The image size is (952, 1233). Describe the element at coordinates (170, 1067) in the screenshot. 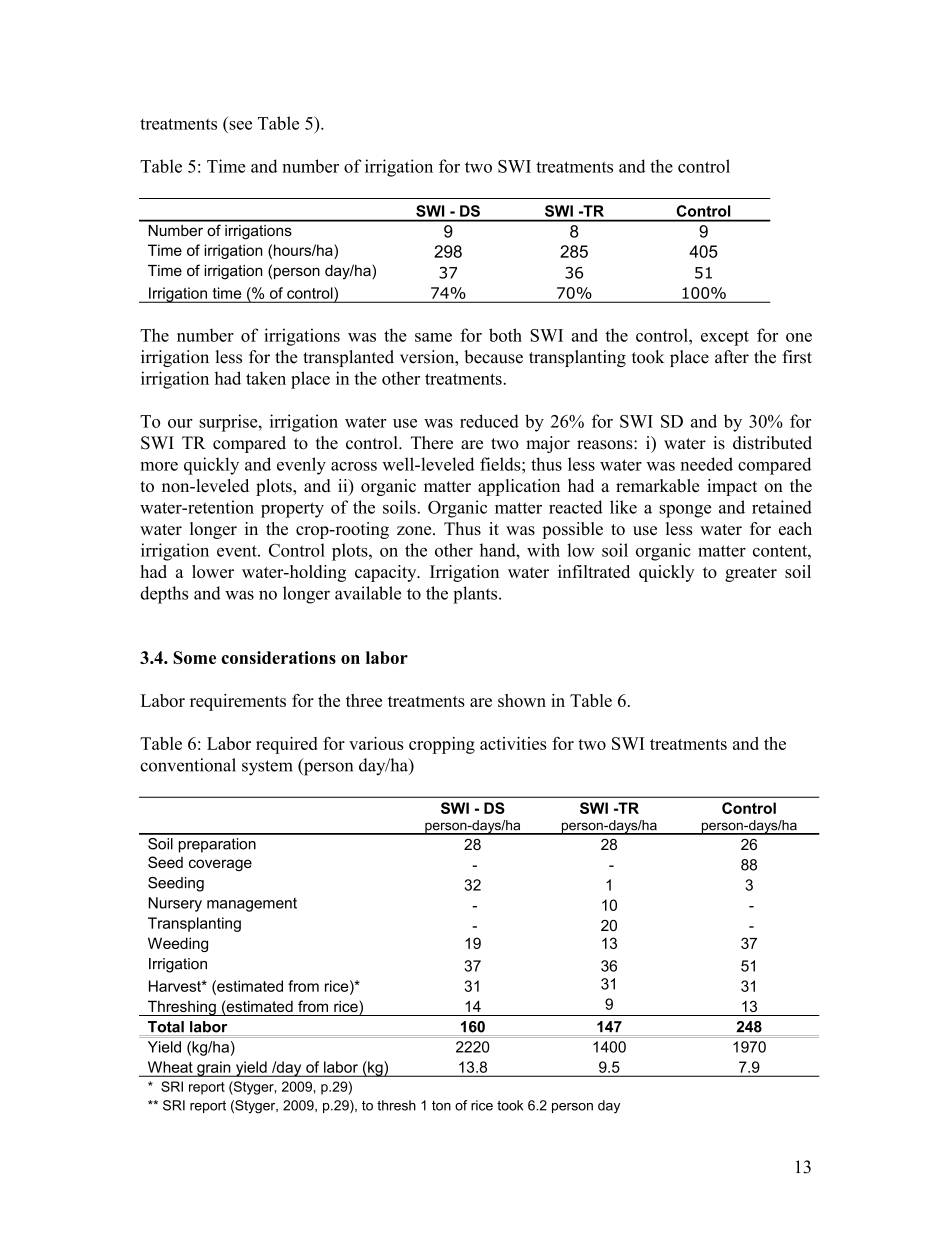

I see `Wheat` at that location.
